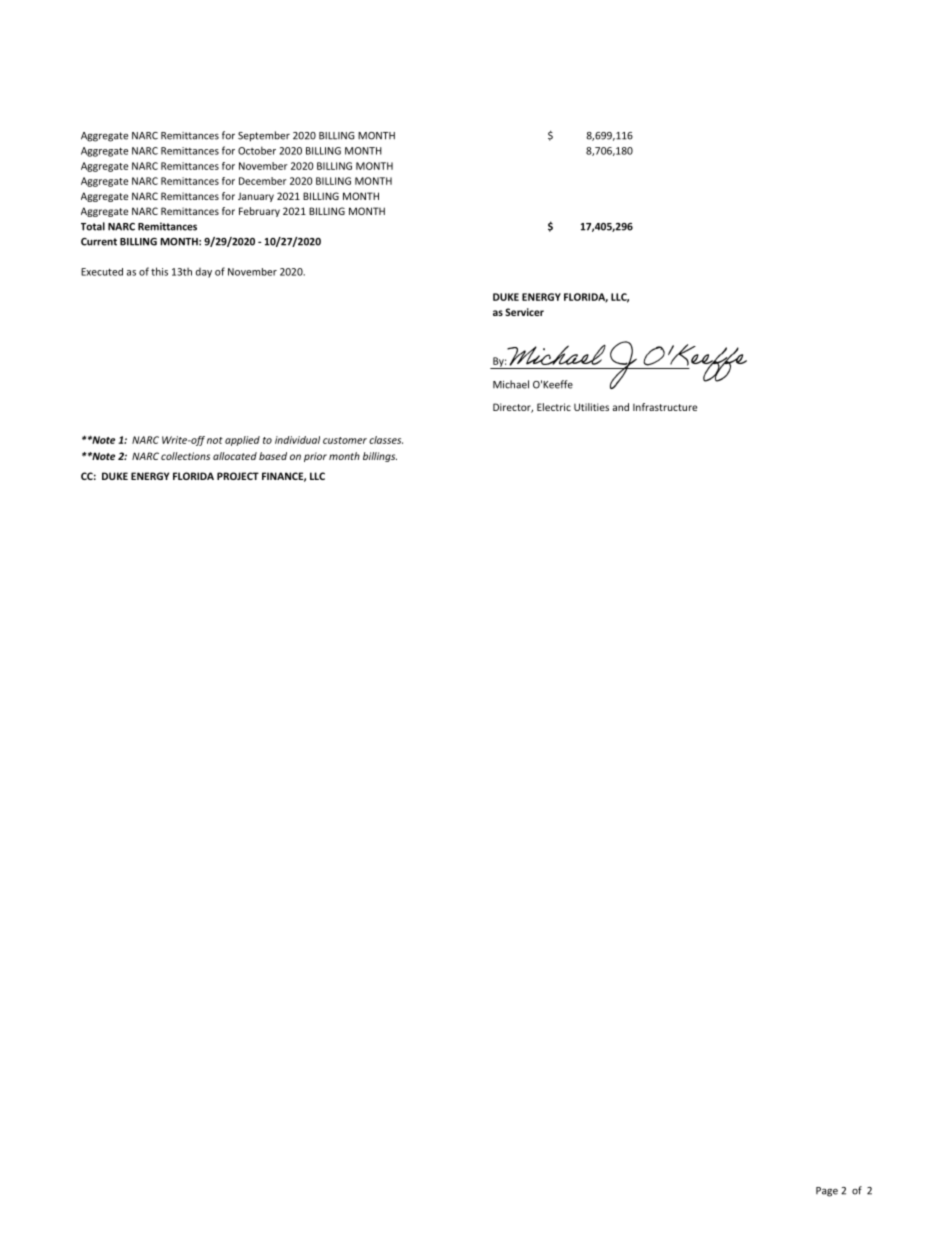 Image resolution: width=952 pixels, height=1233 pixels. What do you see at coordinates (665, 407) in the screenshot?
I see `Infrastructure` at bounding box center [665, 407].
